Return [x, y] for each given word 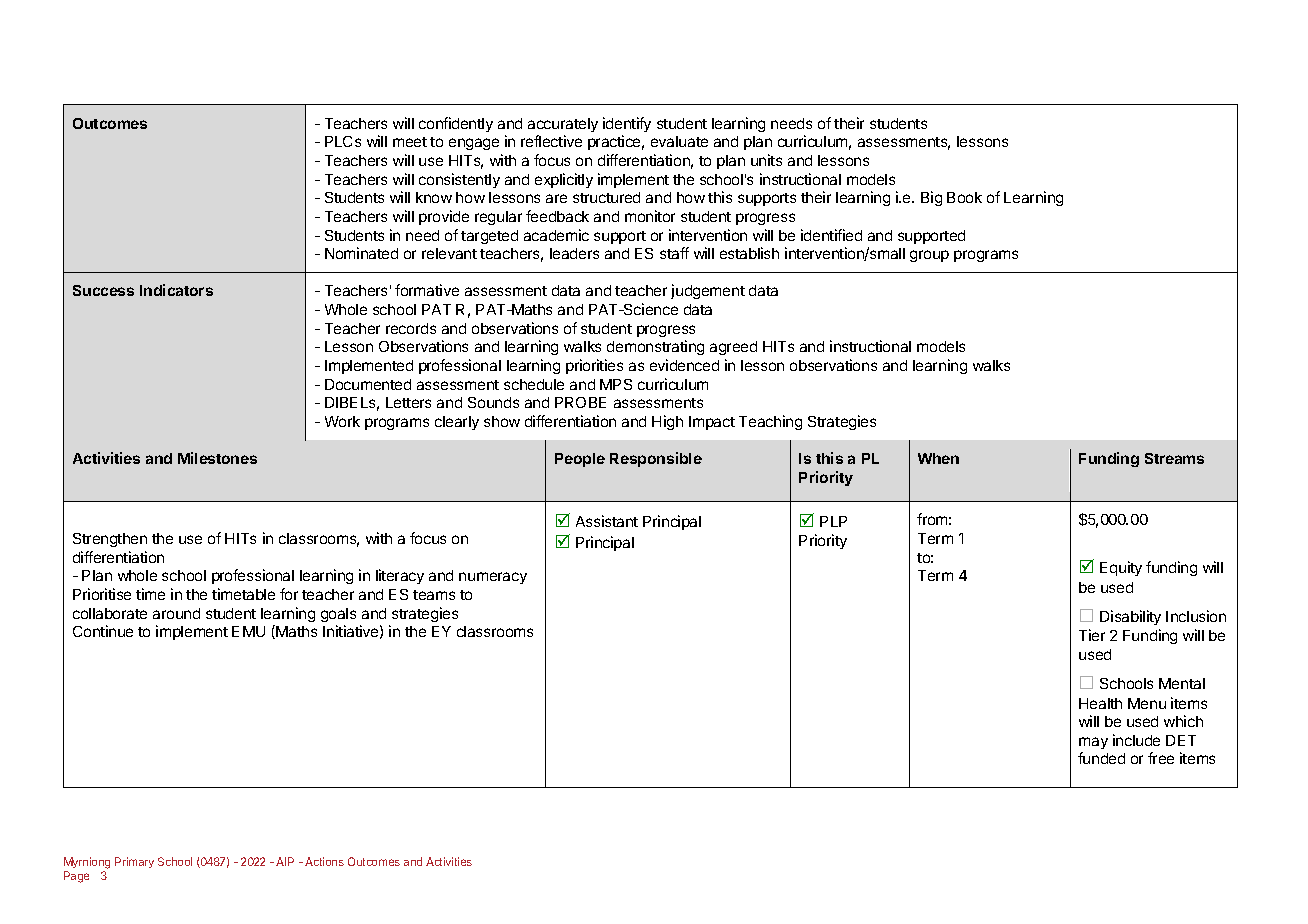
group [929, 256]
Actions [324, 861]
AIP [285, 861]
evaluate [679, 141]
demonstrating [655, 347]
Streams [1174, 458]
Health [1100, 703]
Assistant [607, 521]
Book [964, 197]
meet [410, 142]
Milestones [217, 458]
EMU [248, 631]
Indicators [176, 290]
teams [434, 595]
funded [1101, 758]
